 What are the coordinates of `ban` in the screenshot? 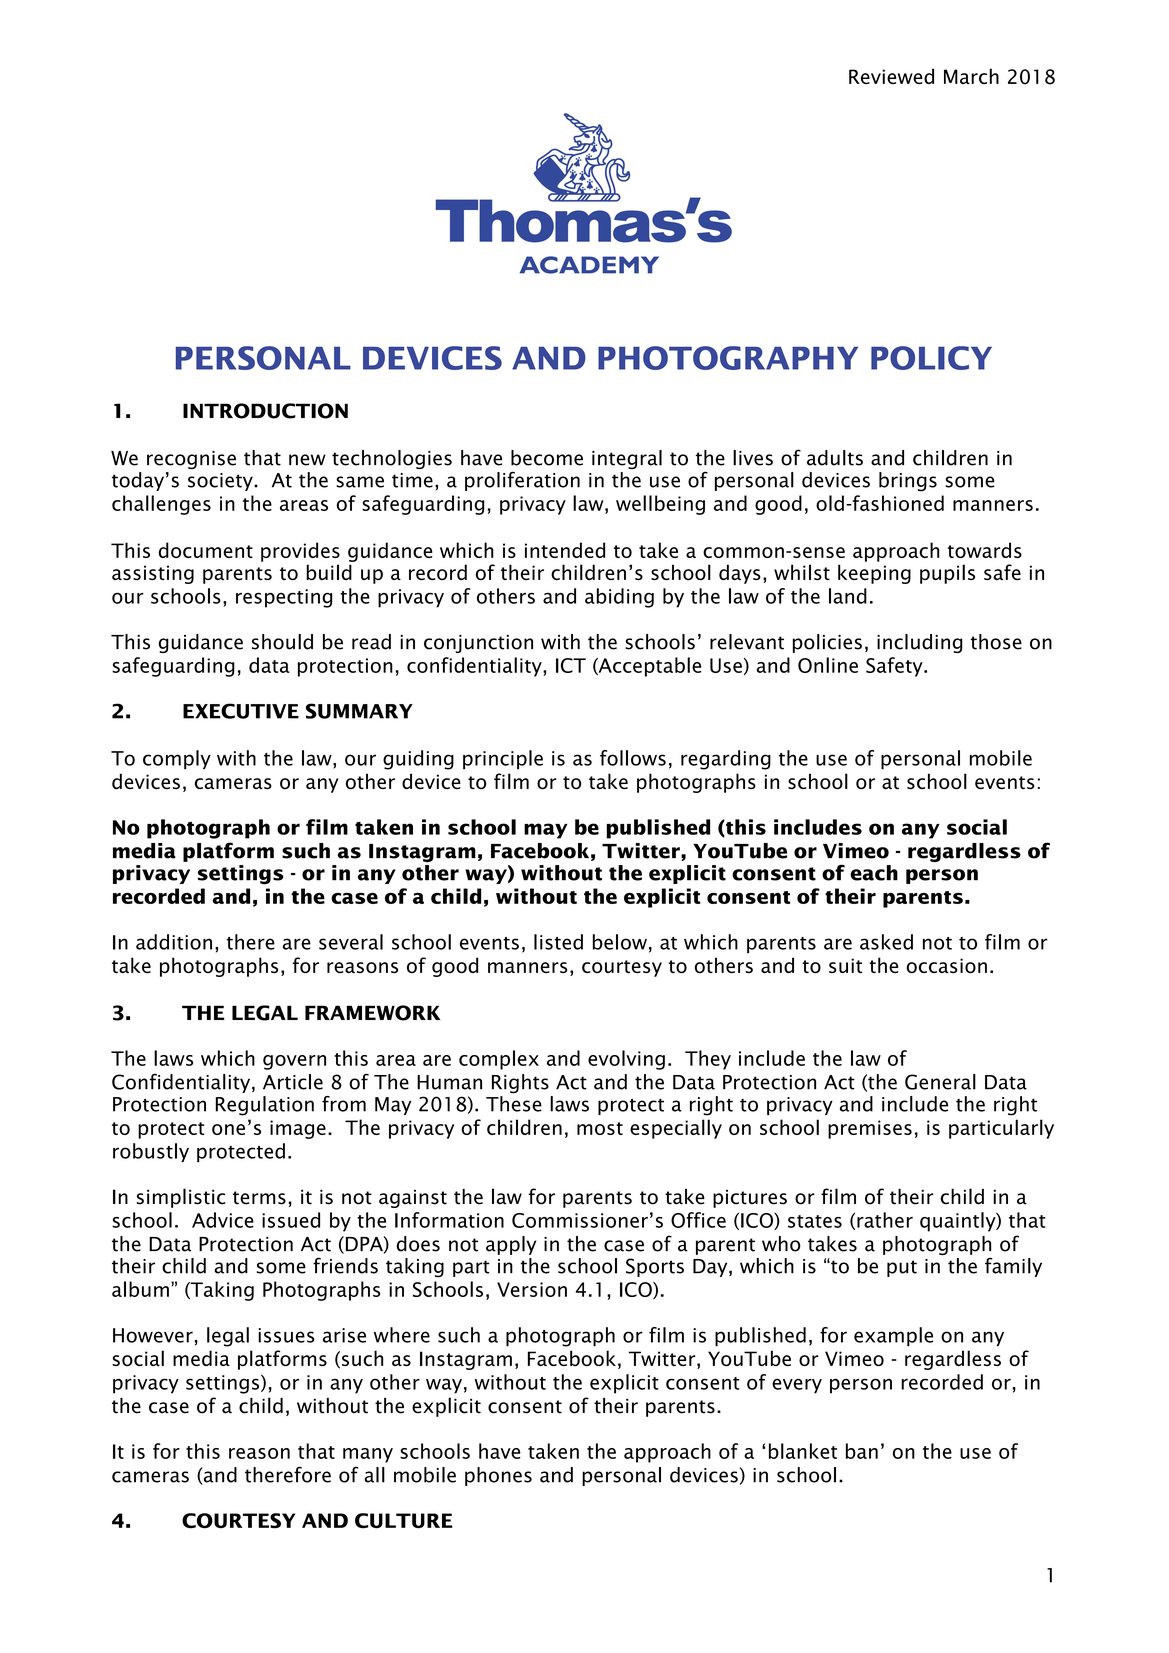 It's located at (862, 1451).
